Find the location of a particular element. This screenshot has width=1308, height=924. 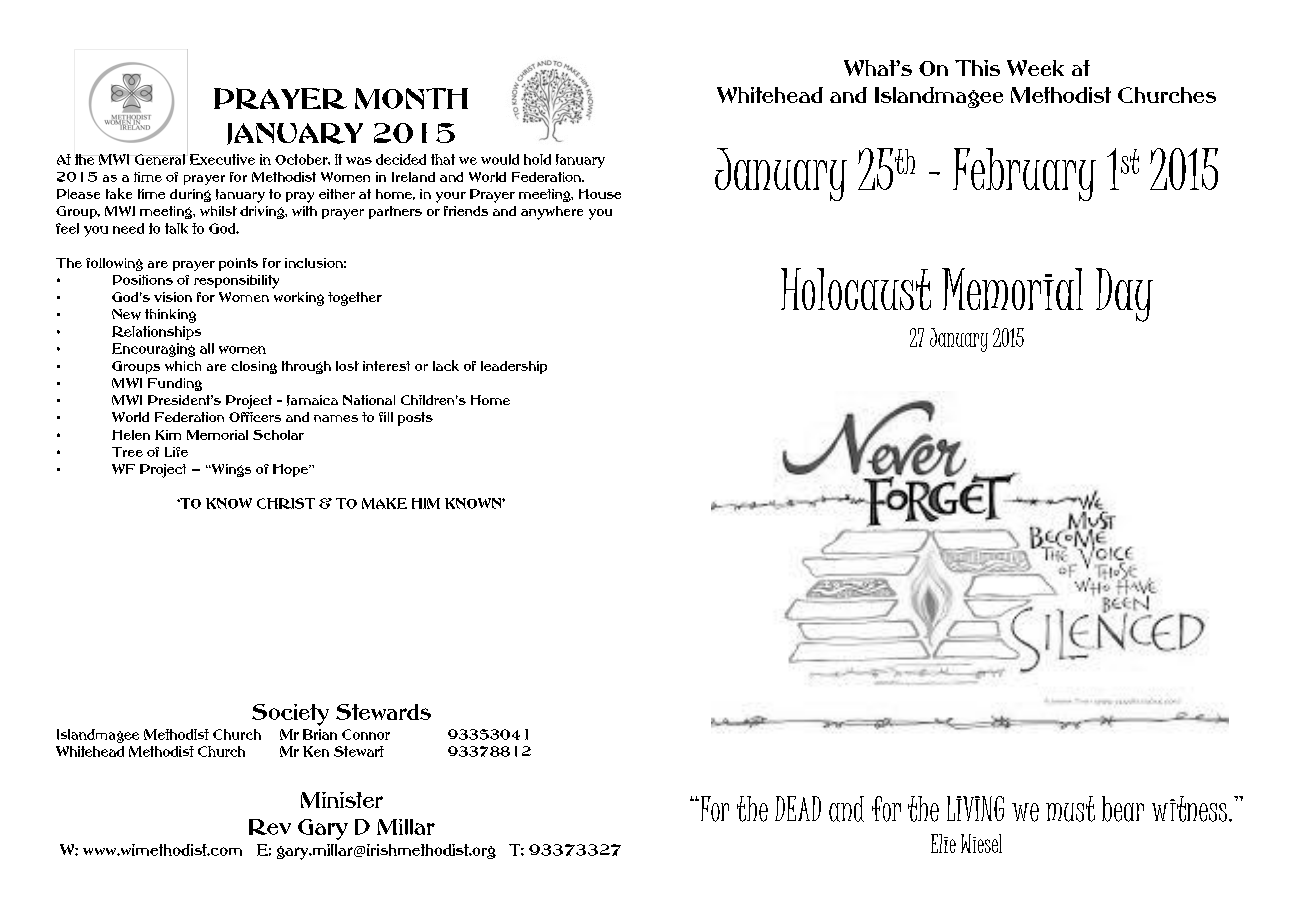

Week is located at coordinates (1035, 68).
